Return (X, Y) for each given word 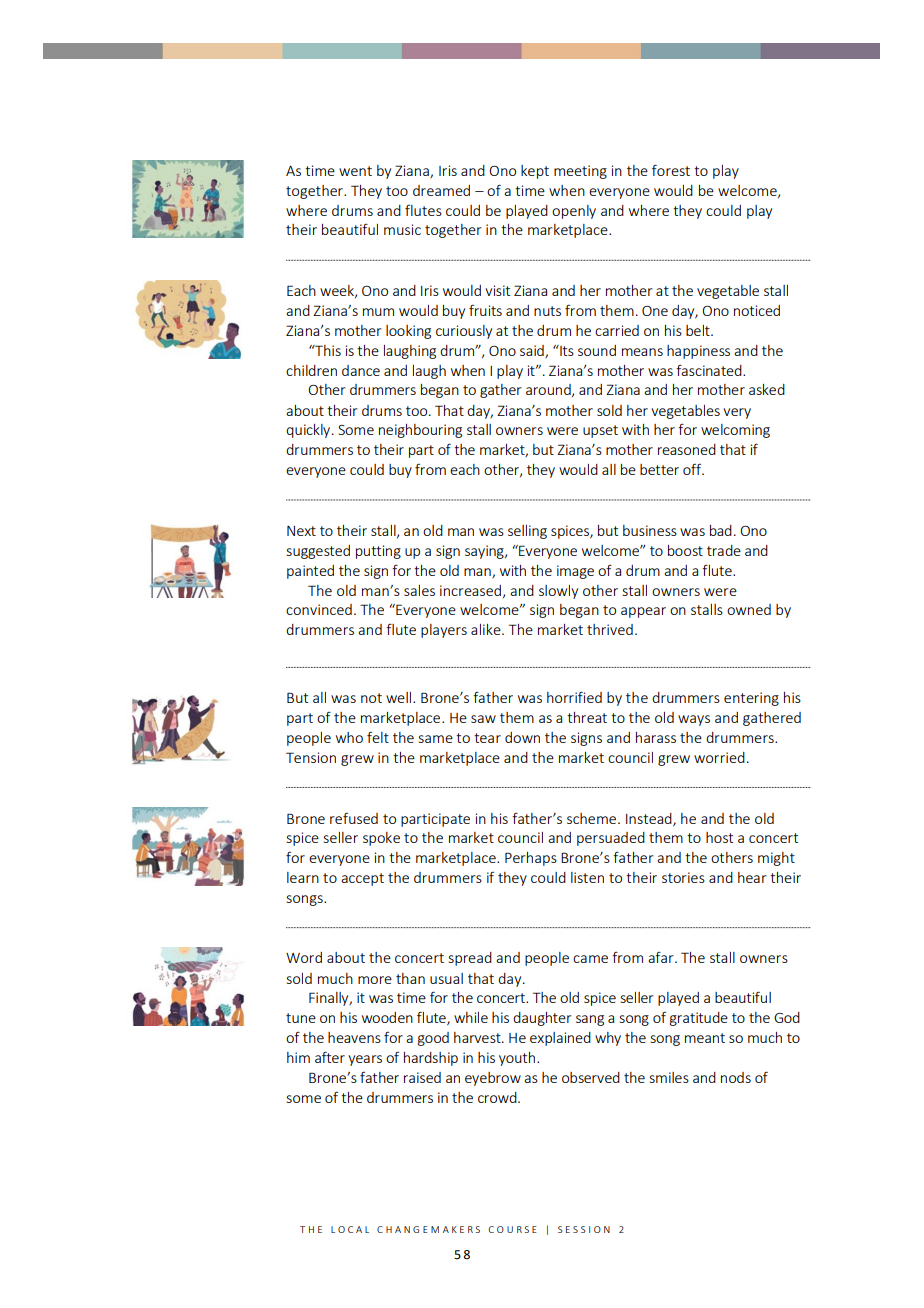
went (355, 171)
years (365, 1060)
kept (535, 172)
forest (671, 170)
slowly (558, 592)
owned (749, 609)
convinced (319, 609)
